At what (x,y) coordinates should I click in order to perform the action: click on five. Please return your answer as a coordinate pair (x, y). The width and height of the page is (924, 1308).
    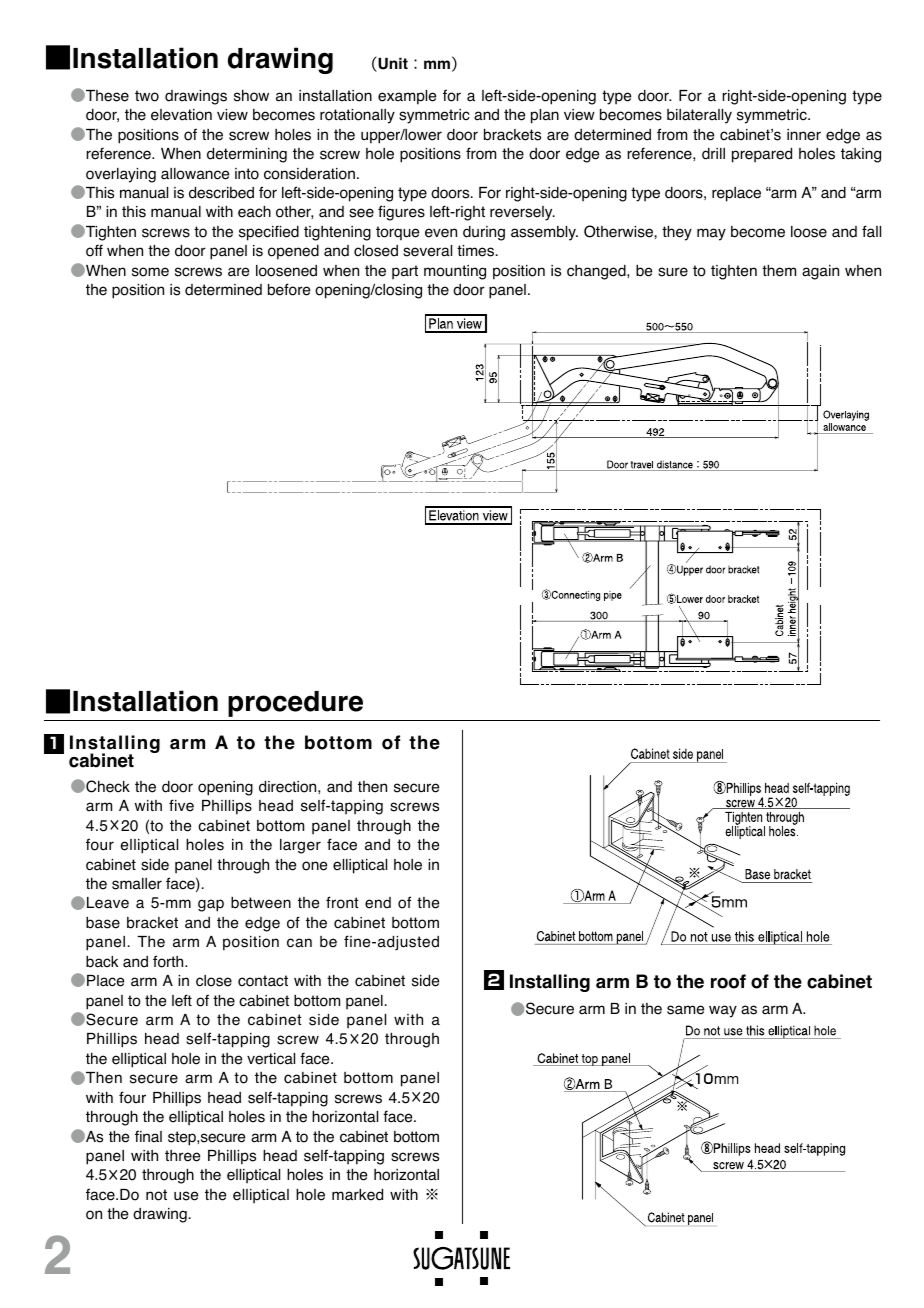
    Looking at the image, I should click on (181, 805).
